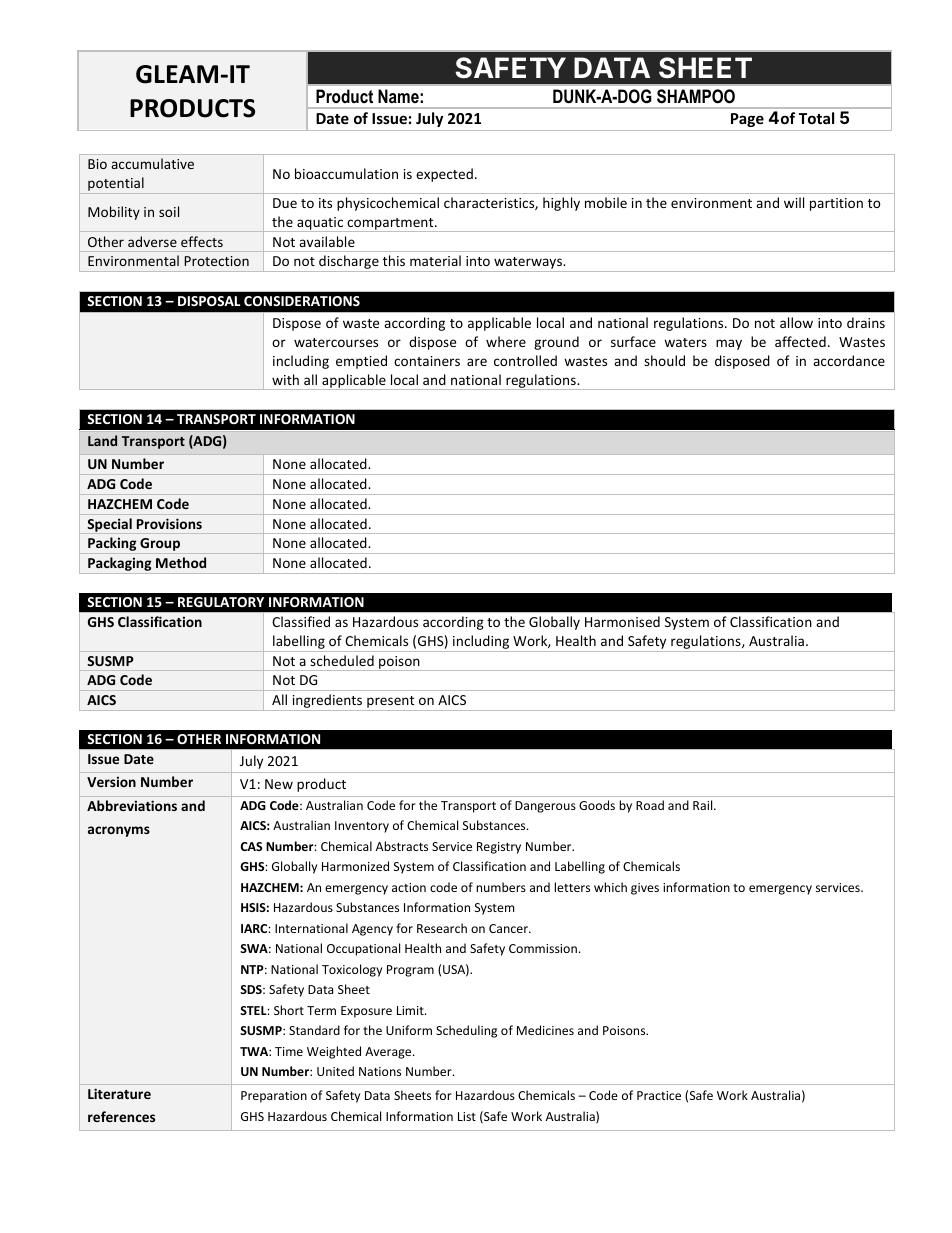 Image resolution: width=952 pixels, height=1233 pixels. Describe the element at coordinates (444, 175) in the document. I see `expected` at that location.
